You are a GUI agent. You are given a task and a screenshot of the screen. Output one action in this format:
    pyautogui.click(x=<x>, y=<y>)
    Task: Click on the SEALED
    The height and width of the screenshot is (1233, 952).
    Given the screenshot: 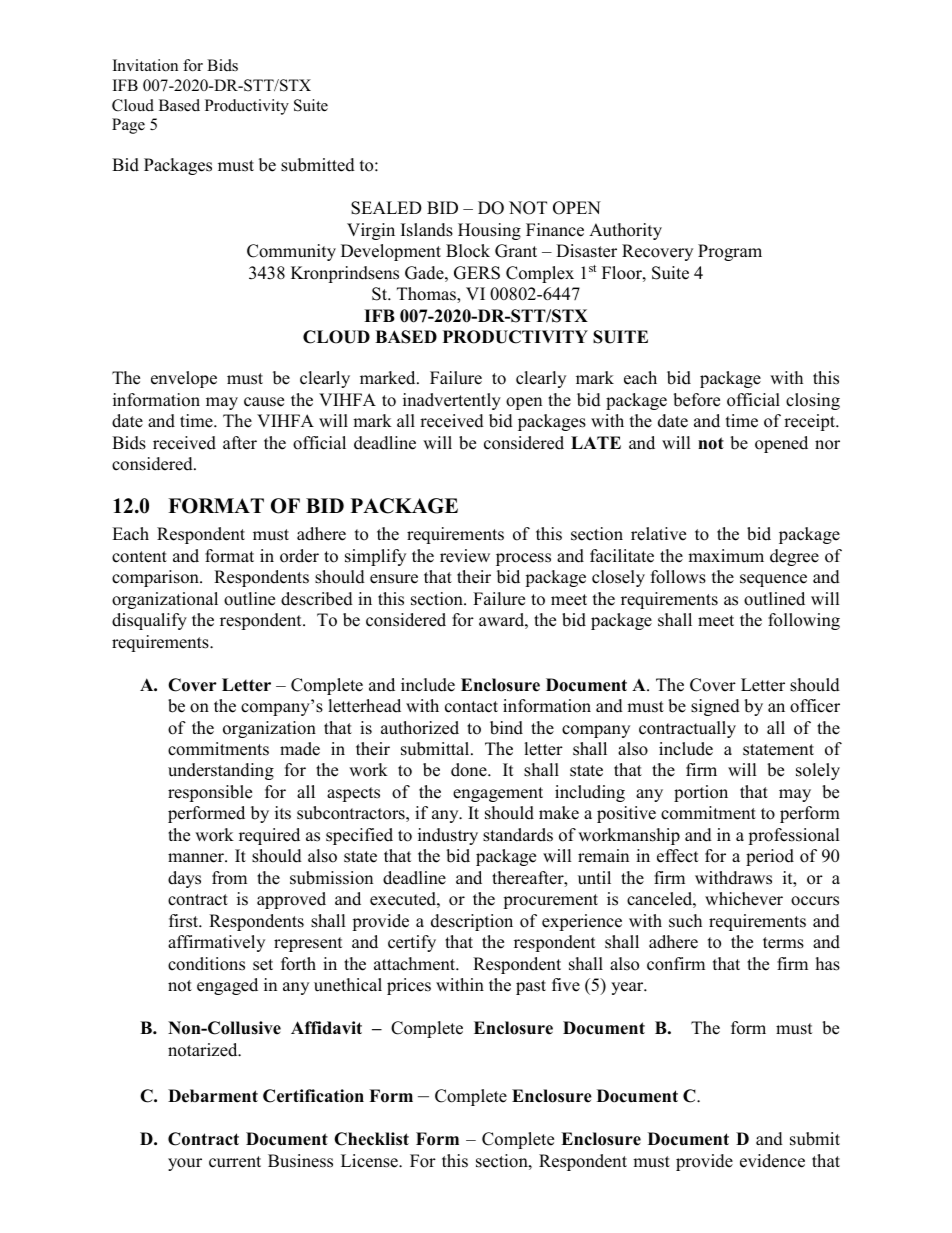 What is the action you would take?
    pyautogui.click(x=386, y=208)
